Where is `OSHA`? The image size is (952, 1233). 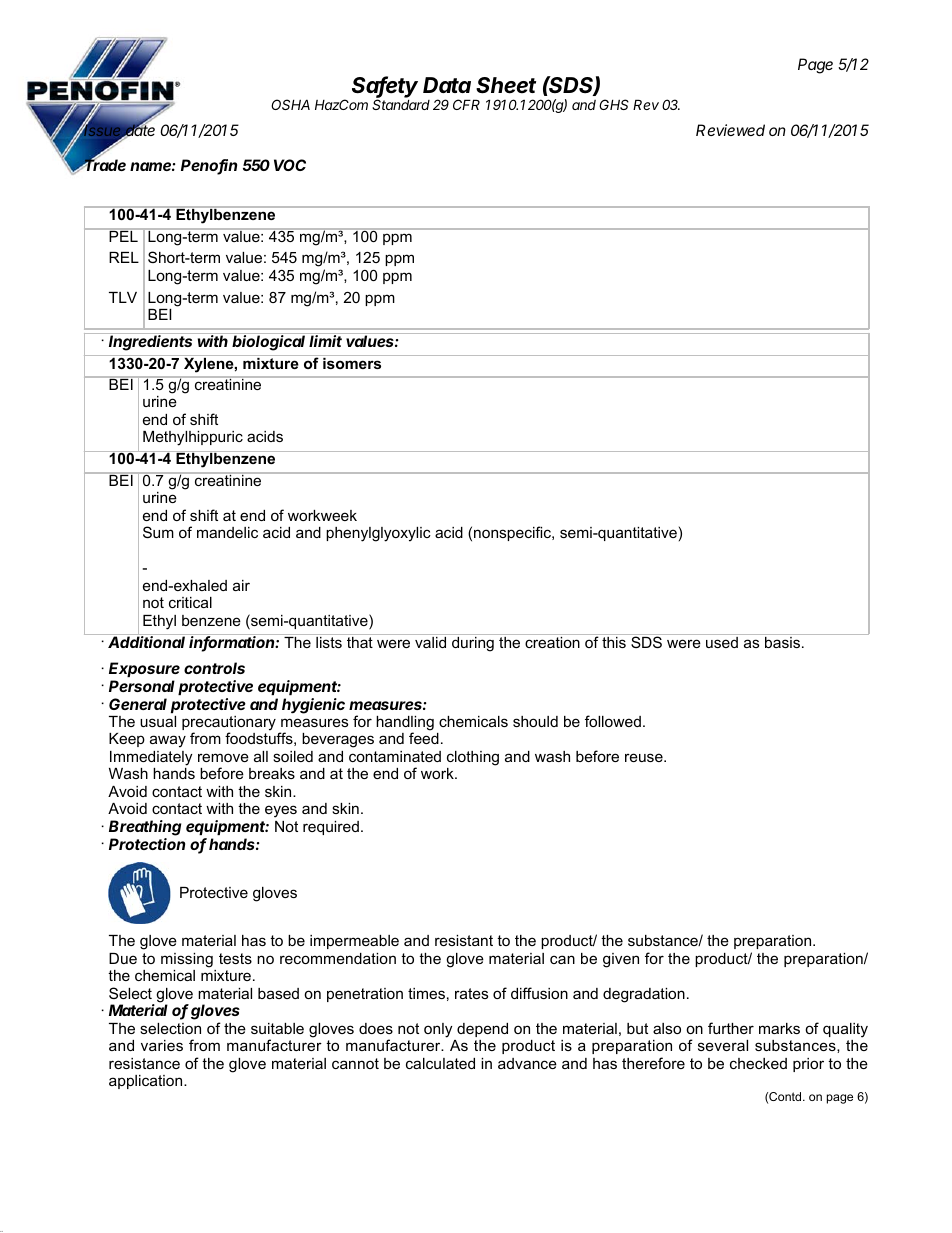
OSHA is located at coordinates (290, 104).
